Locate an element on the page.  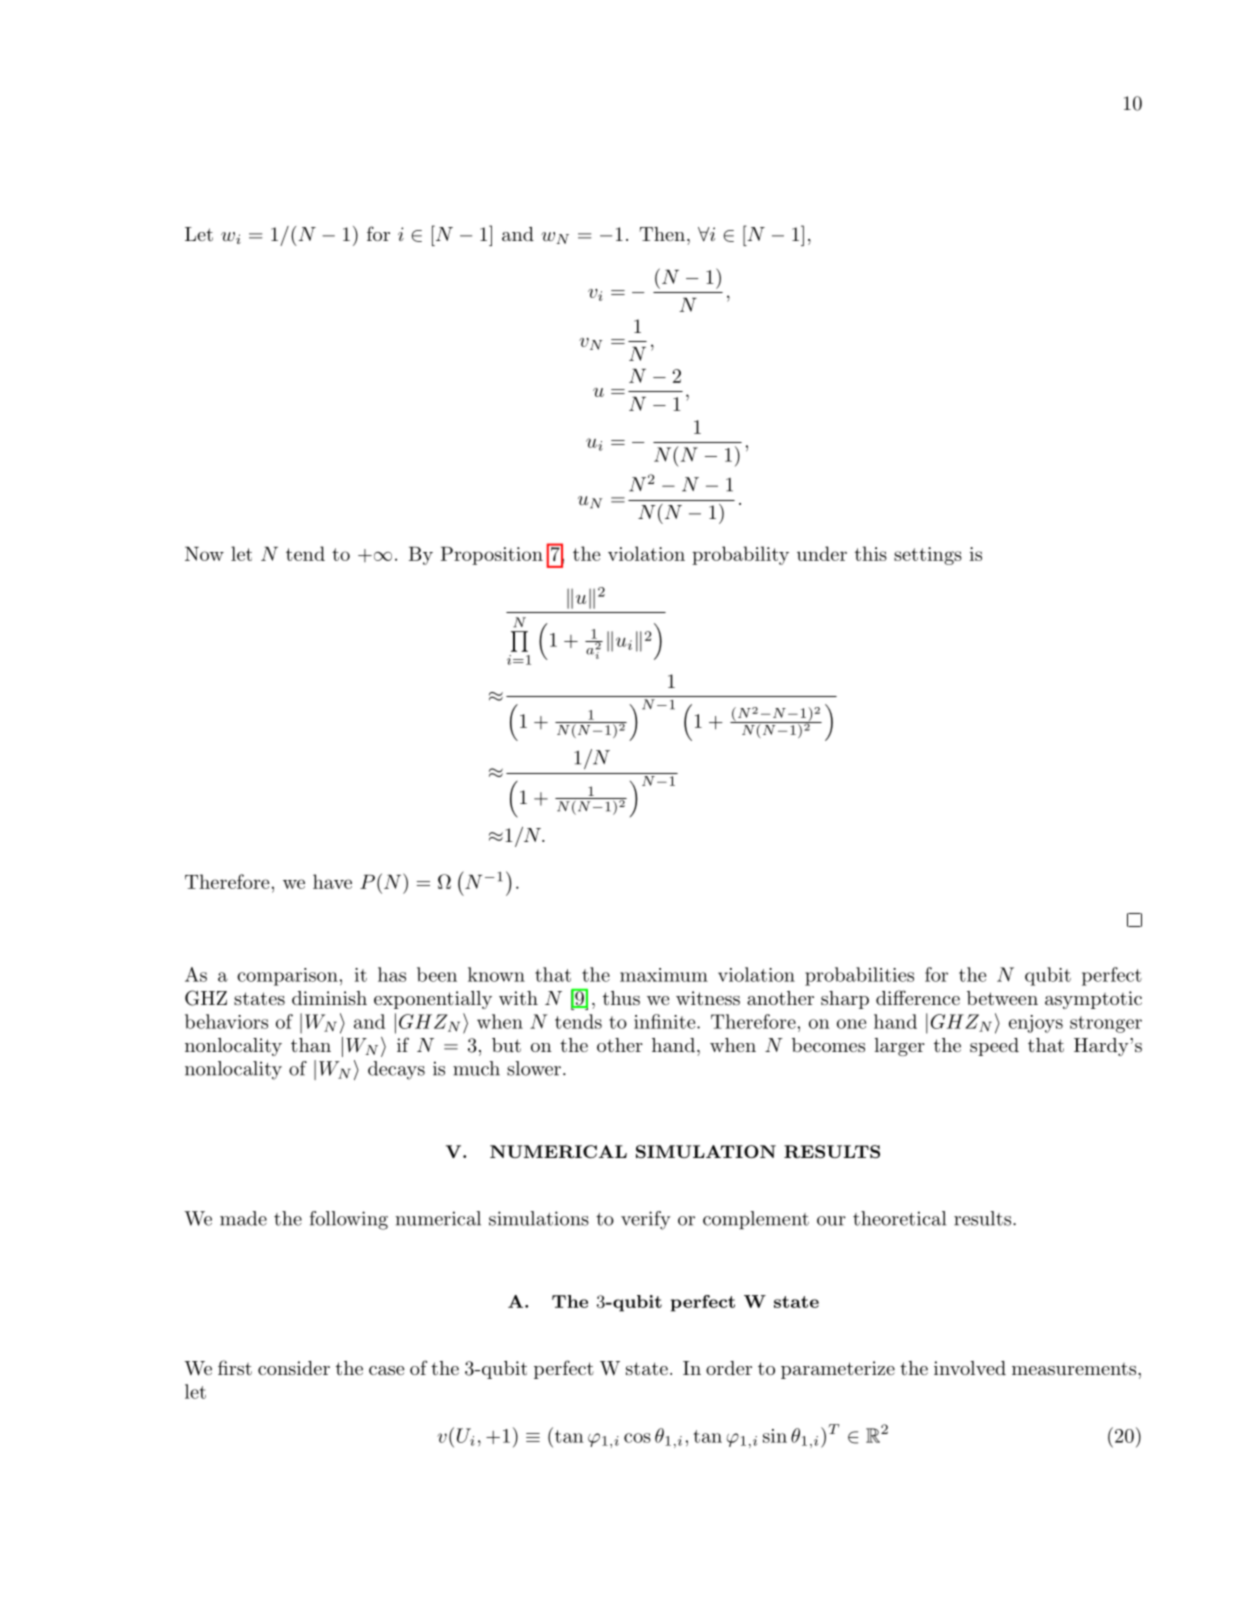
between is located at coordinates (1002, 998).
